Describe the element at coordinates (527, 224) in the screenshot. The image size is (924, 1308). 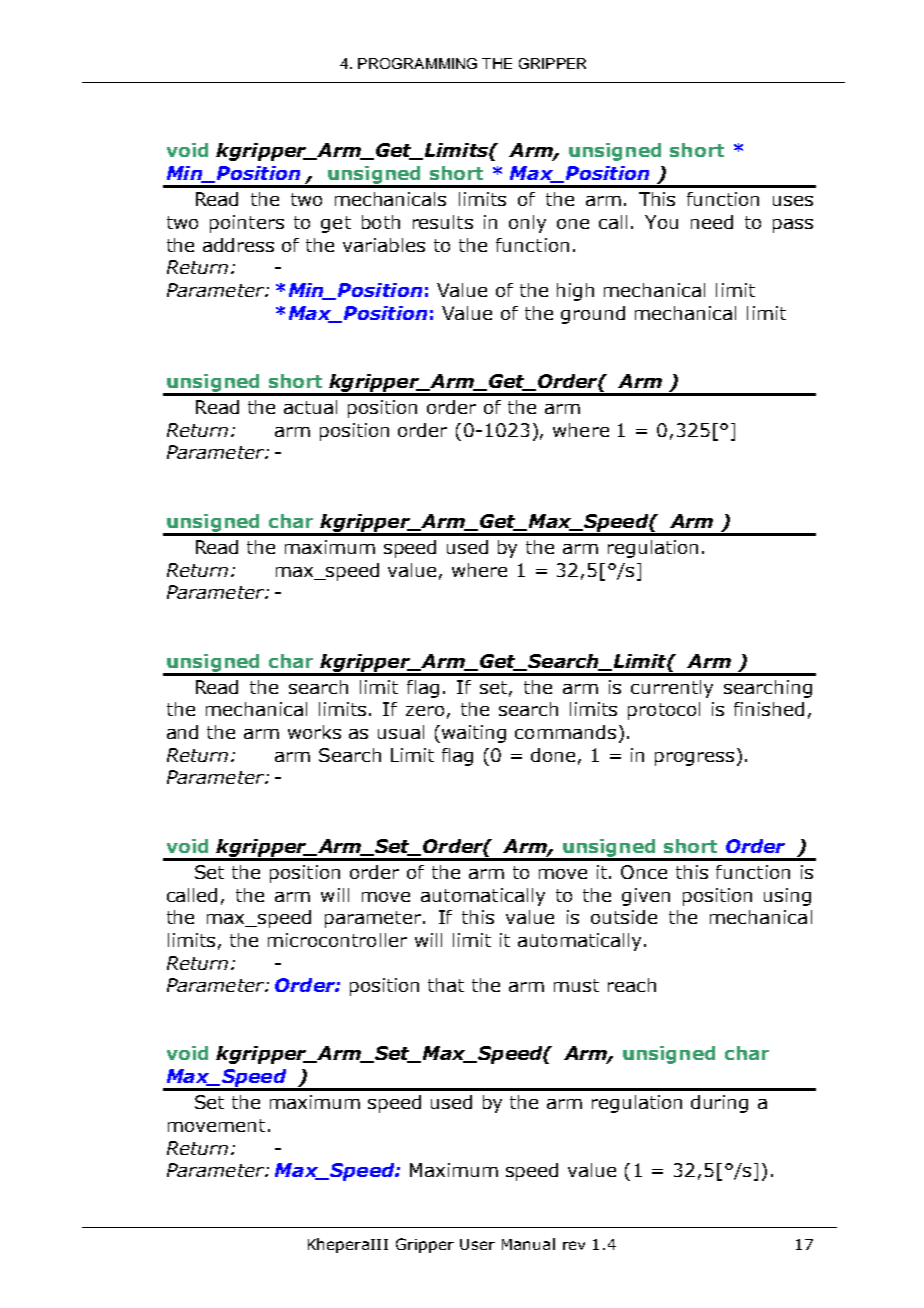
I see `only` at that location.
